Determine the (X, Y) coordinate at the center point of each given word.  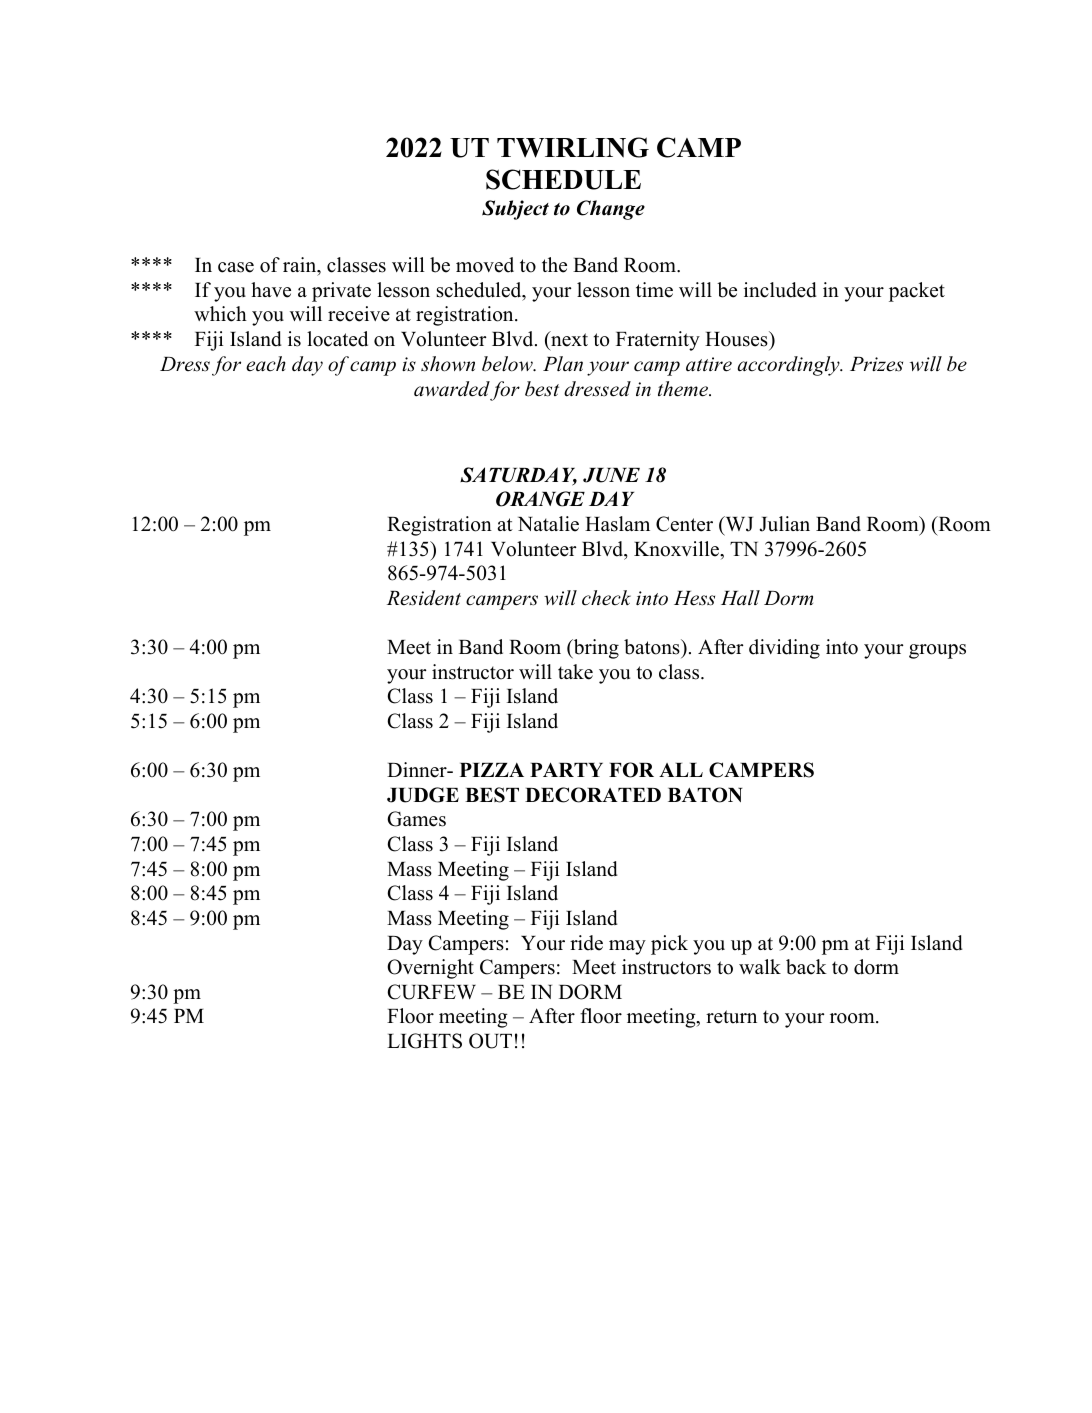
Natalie (548, 524)
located (337, 339)
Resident (424, 598)
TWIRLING (573, 147)
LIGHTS (424, 1041)
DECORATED (593, 795)
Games (416, 819)
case (236, 267)
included (780, 290)
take (575, 672)
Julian (784, 524)
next (568, 341)
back (806, 967)
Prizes (876, 364)
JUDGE (423, 795)
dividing (784, 649)
